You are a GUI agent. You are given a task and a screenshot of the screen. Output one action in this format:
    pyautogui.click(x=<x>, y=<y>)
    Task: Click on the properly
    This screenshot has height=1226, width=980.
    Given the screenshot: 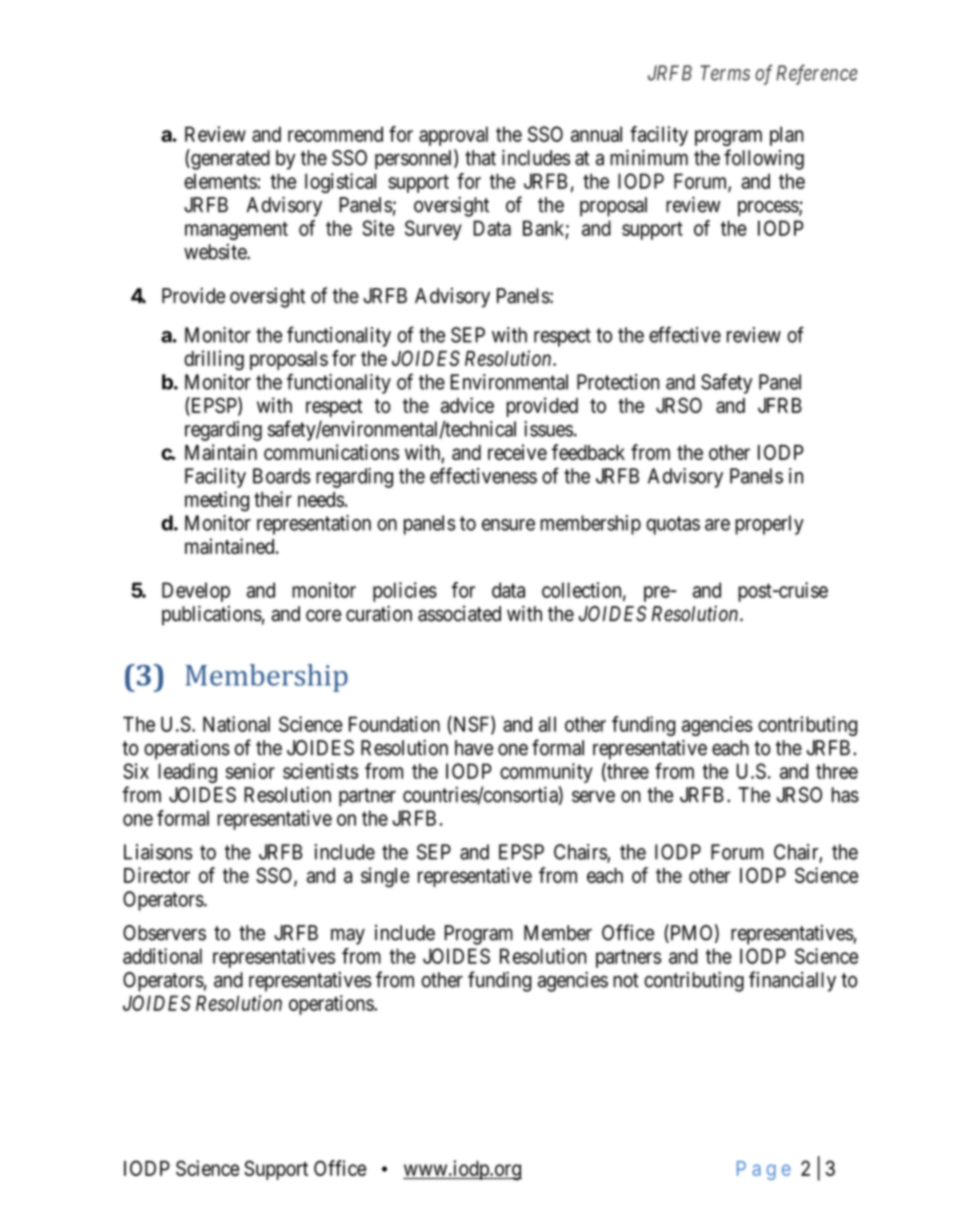 What is the action you would take?
    pyautogui.click(x=769, y=525)
